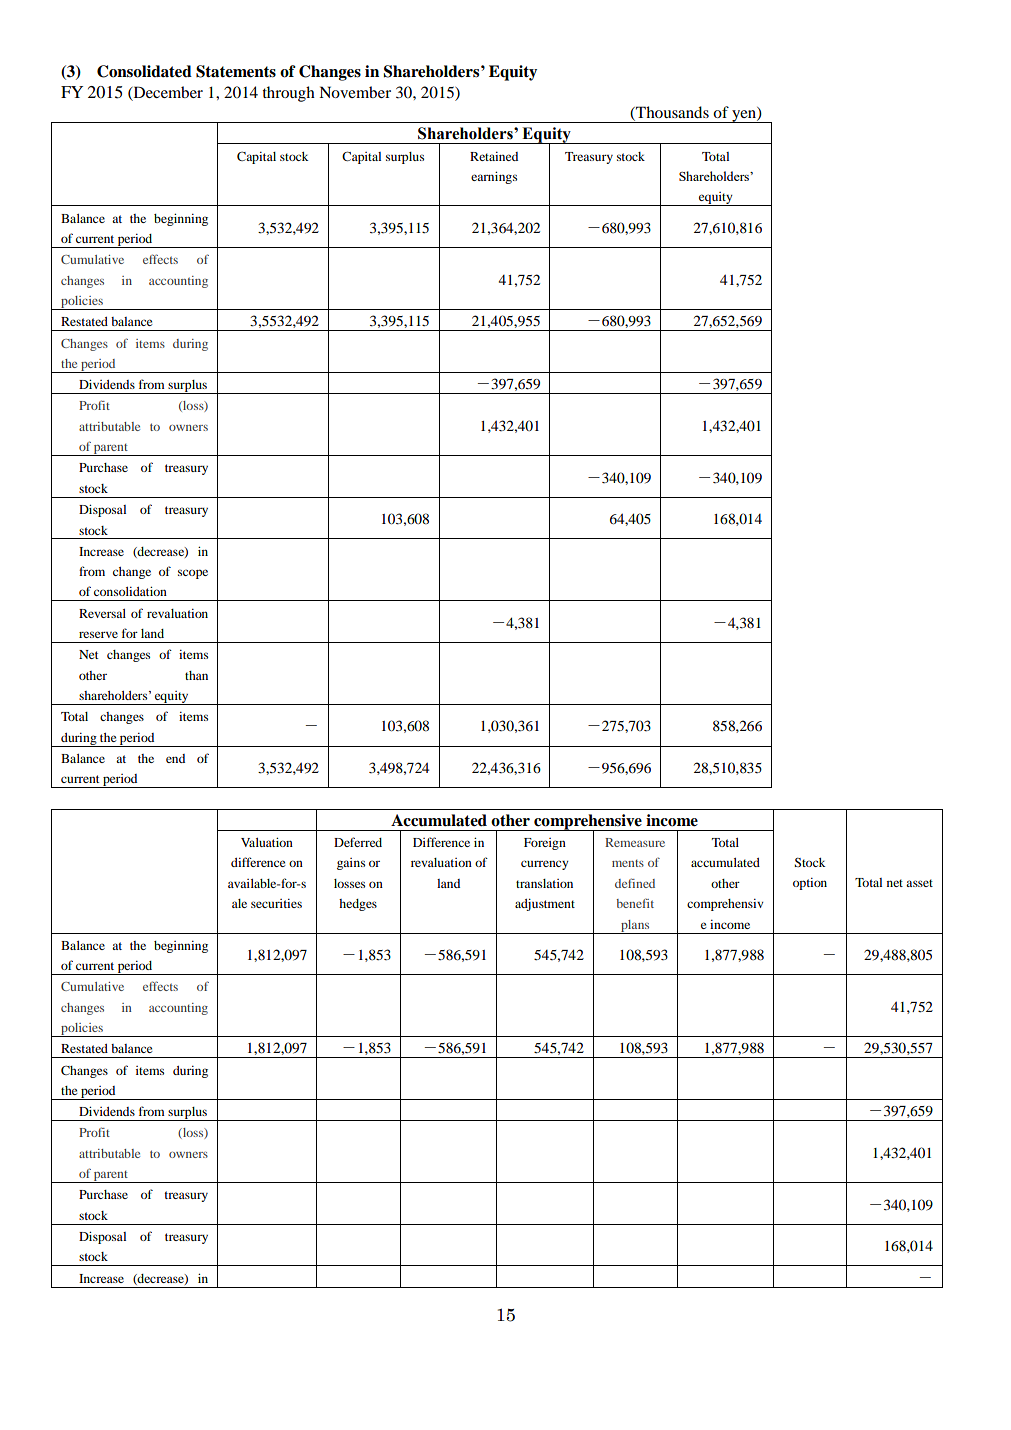 This document has height=1430, width=1011. I want to click on scope, so click(193, 574).
